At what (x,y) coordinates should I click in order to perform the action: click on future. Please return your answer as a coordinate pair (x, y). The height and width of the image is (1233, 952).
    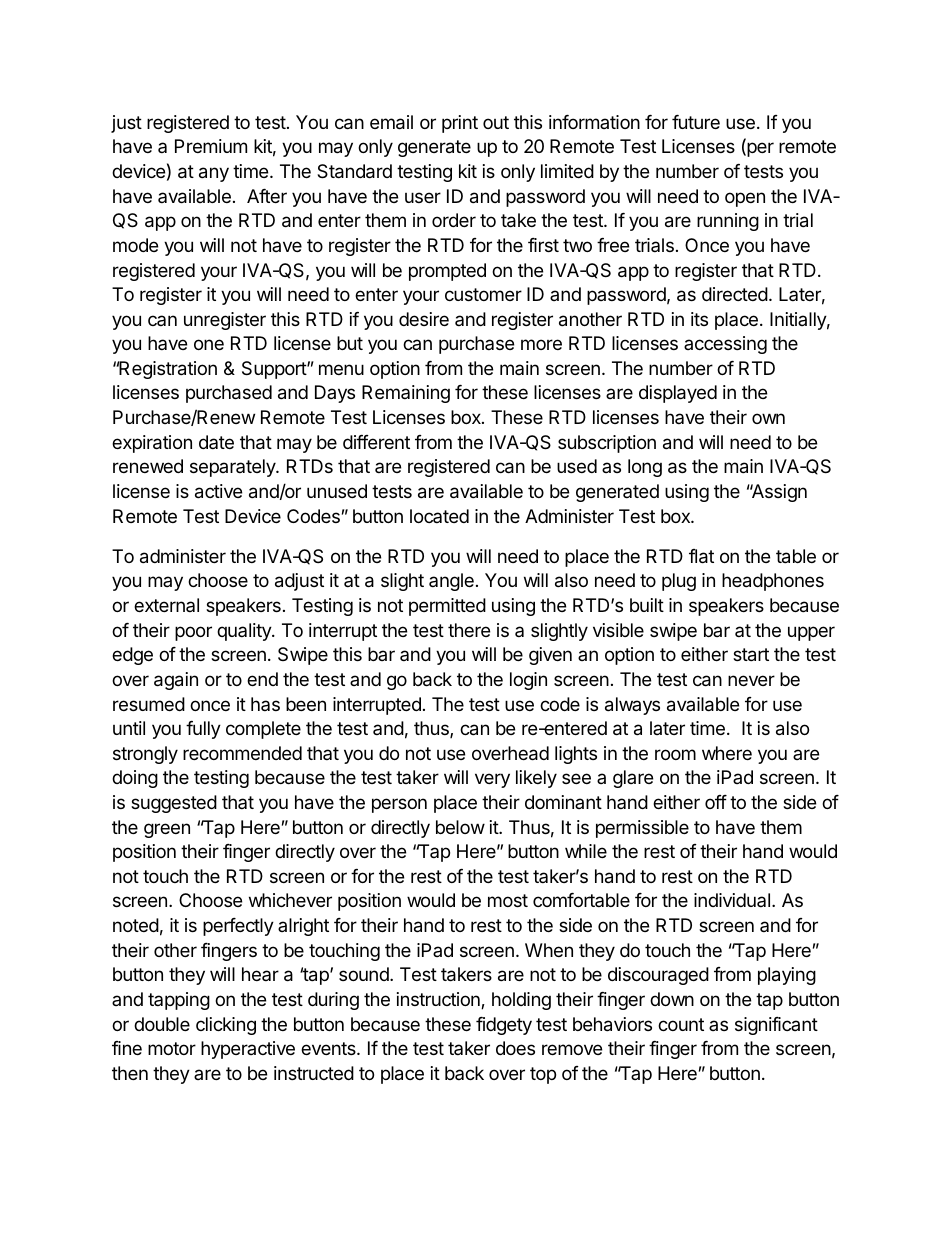
    Looking at the image, I should click on (696, 122).
